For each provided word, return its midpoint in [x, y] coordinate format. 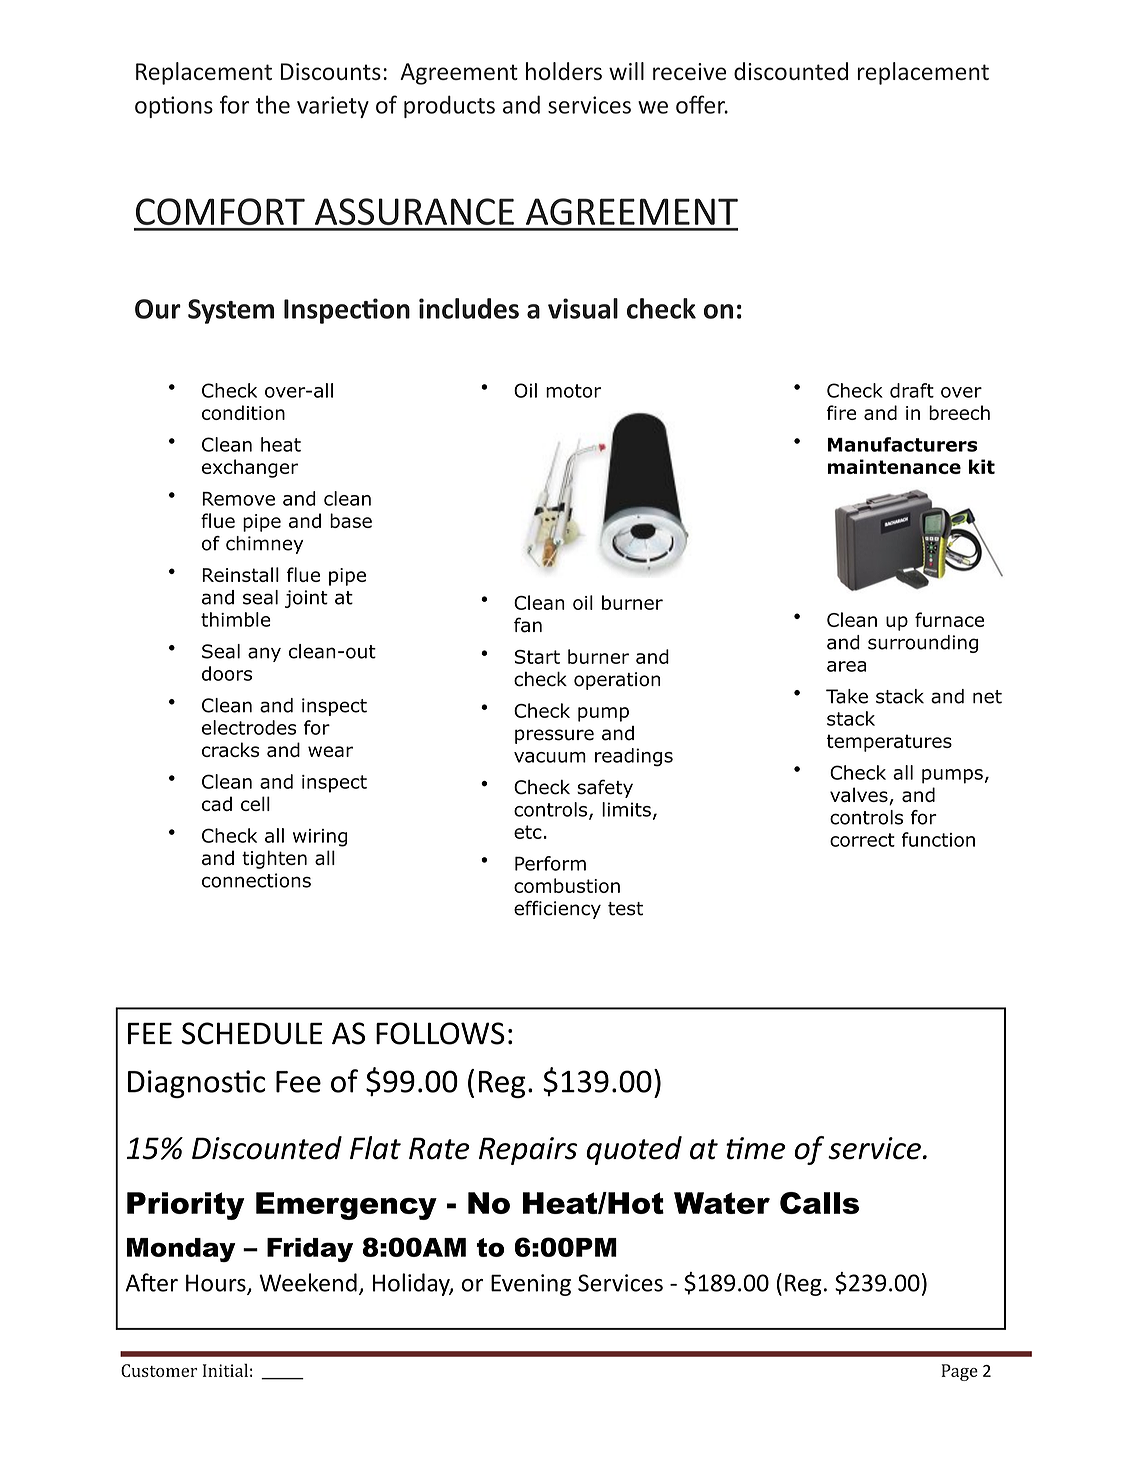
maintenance [894, 466]
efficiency [557, 910]
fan [528, 625]
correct [862, 840]
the [273, 104]
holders [564, 71]
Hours [217, 1284]
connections [256, 880]
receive [689, 71]
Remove [238, 499]
